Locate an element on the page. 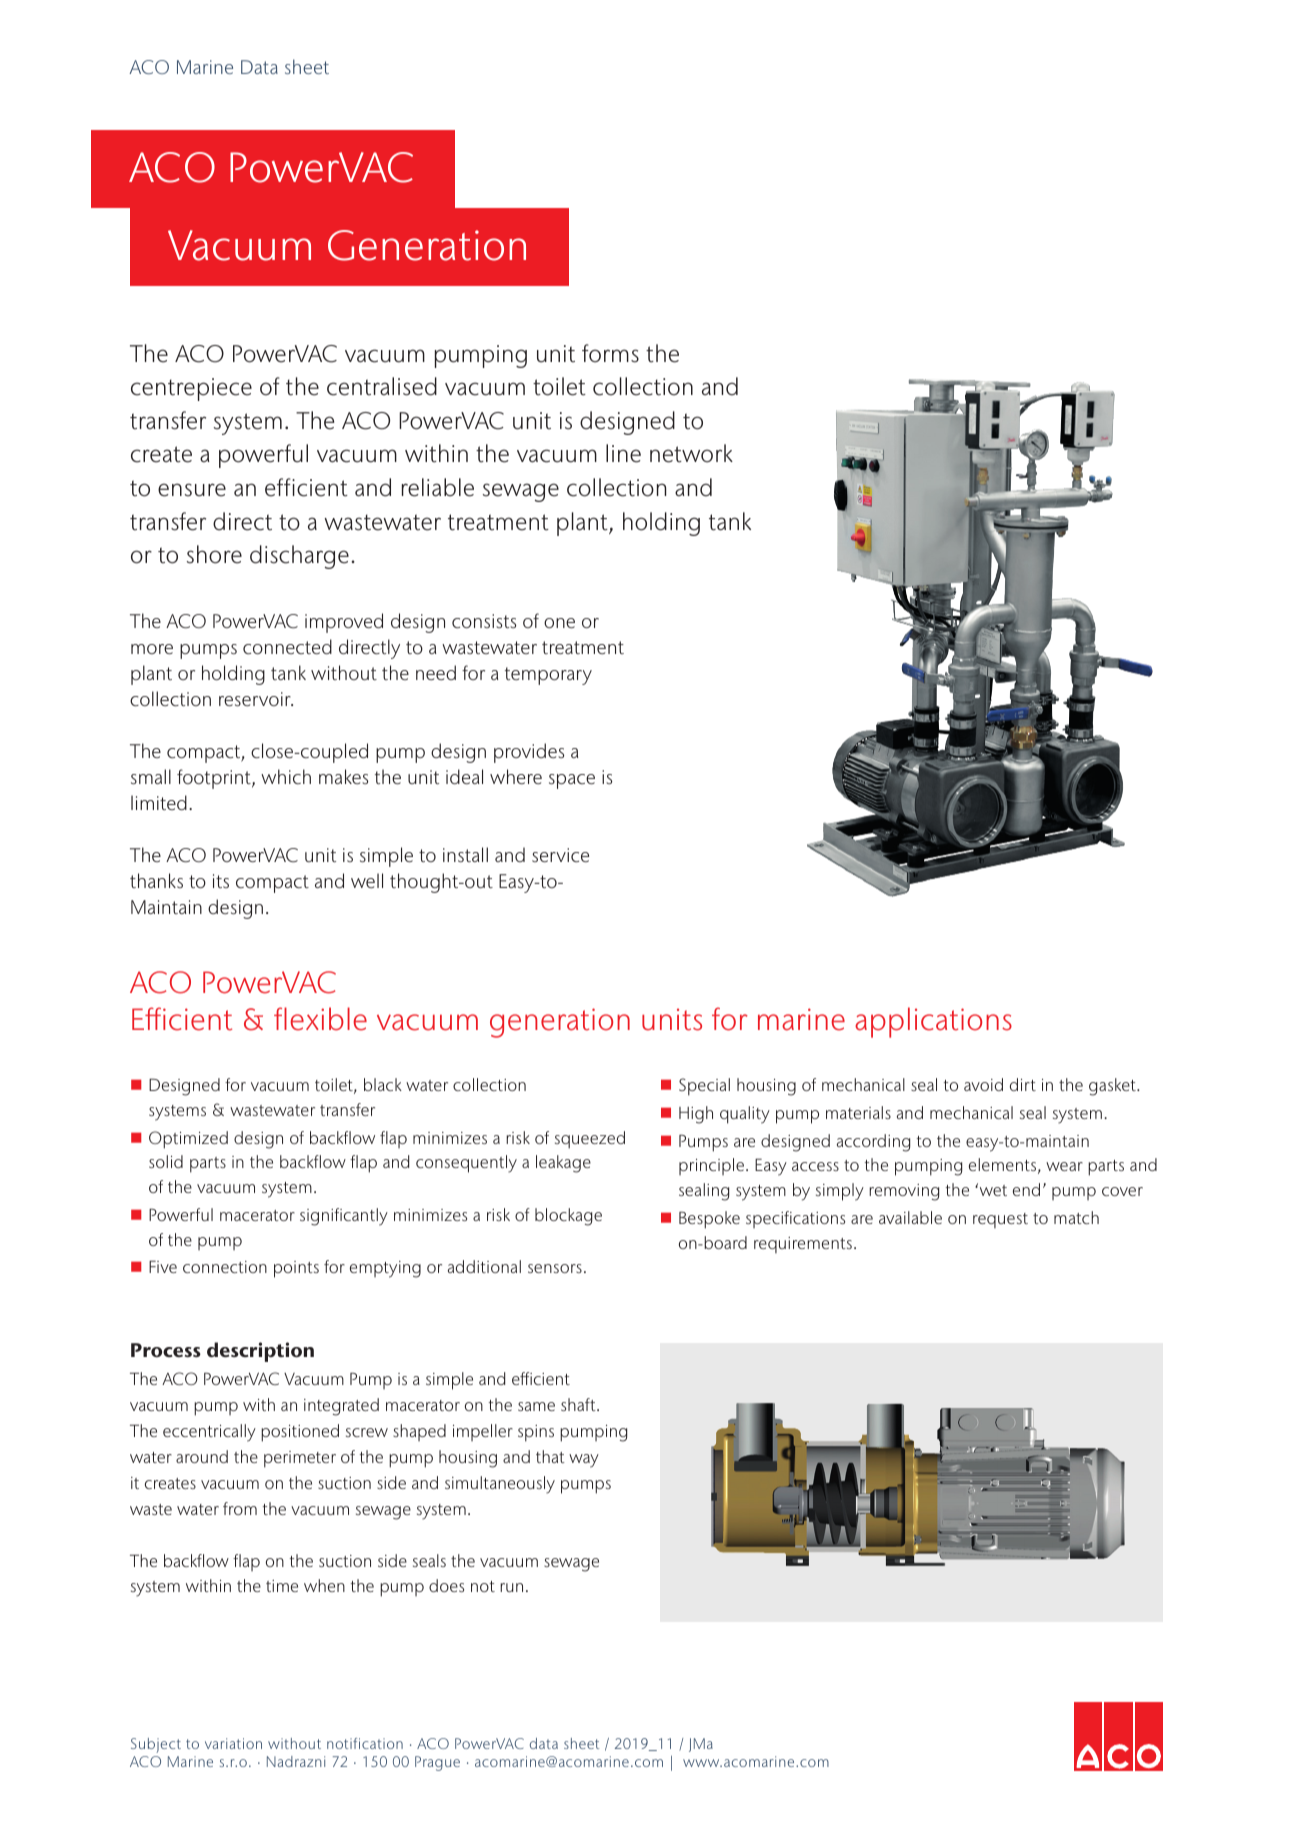 Image resolution: width=1299 pixels, height=1838 pixels. flexible is located at coordinates (320, 1019).
